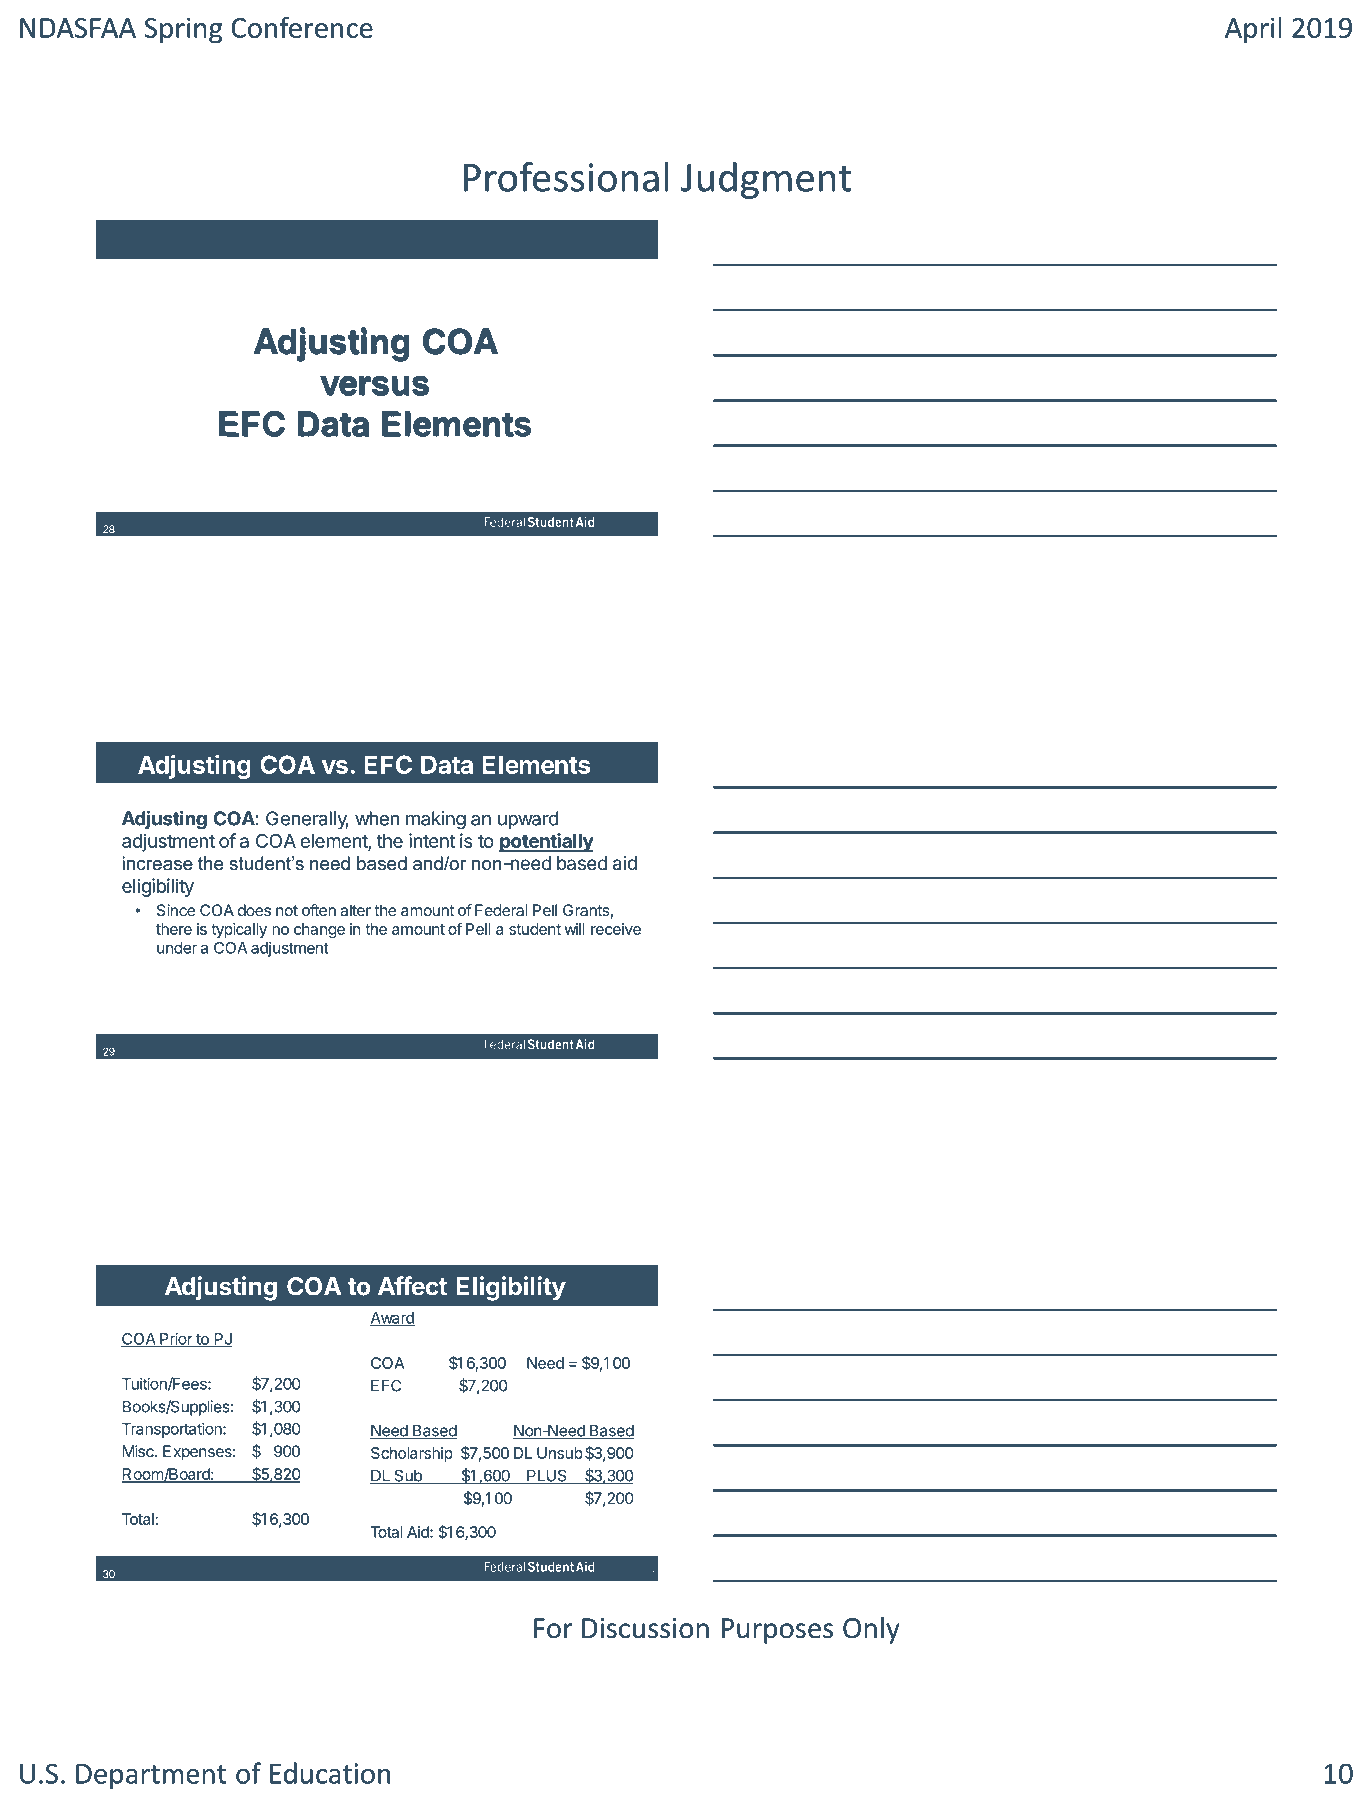 Image resolution: width=1372 pixels, height=1801 pixels. What do you see at coordinates (574, 929) in the page?
I see `will` at bounding box center [574, 929].
